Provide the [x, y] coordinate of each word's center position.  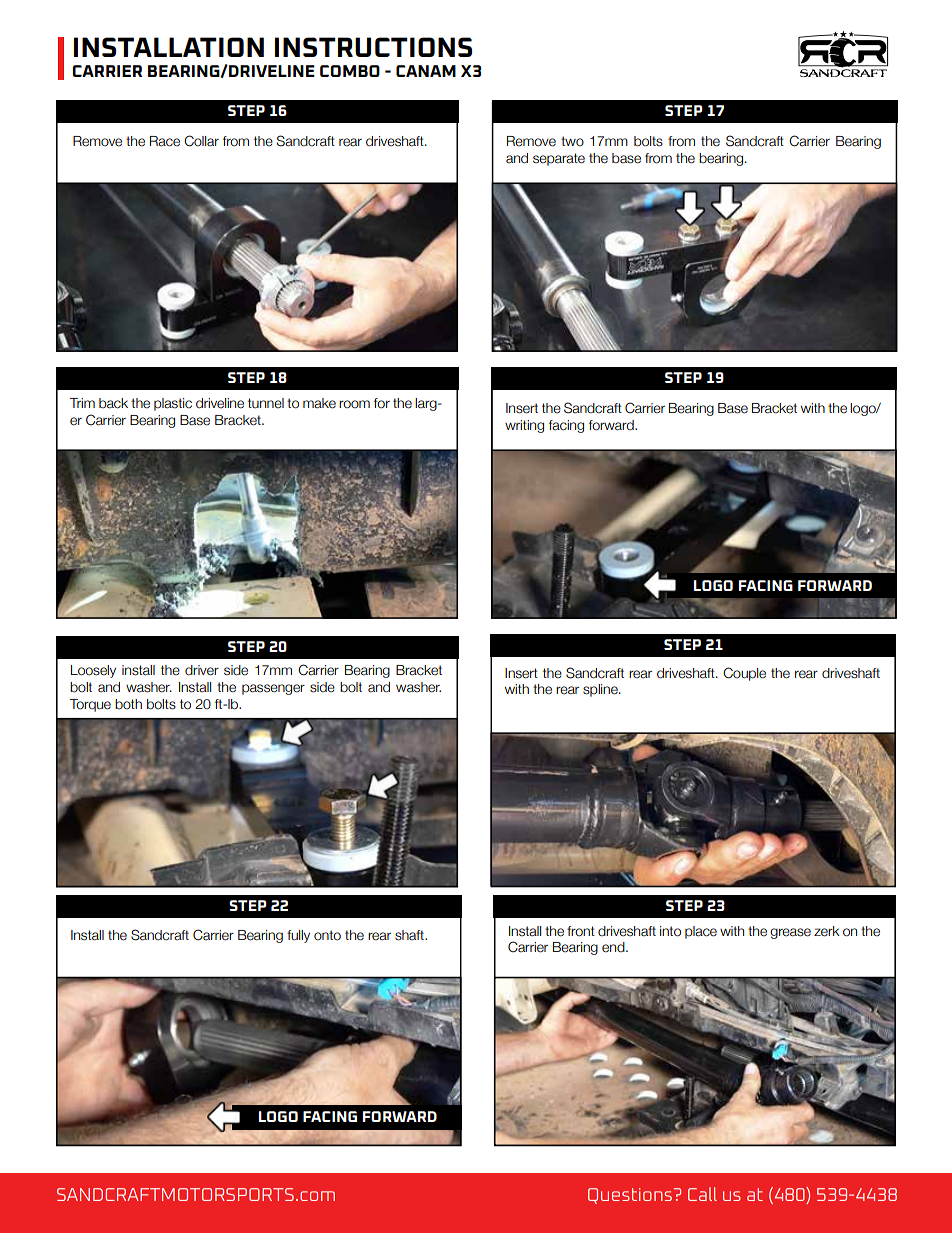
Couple [744, 674]
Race [165, 141]
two [572, 141]
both [128, 704]
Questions [631, 1196]
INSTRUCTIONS [373, 47]
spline [601, 690]
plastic [173, 404]
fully [298, 936]
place [701, 932]
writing [524, 426]
